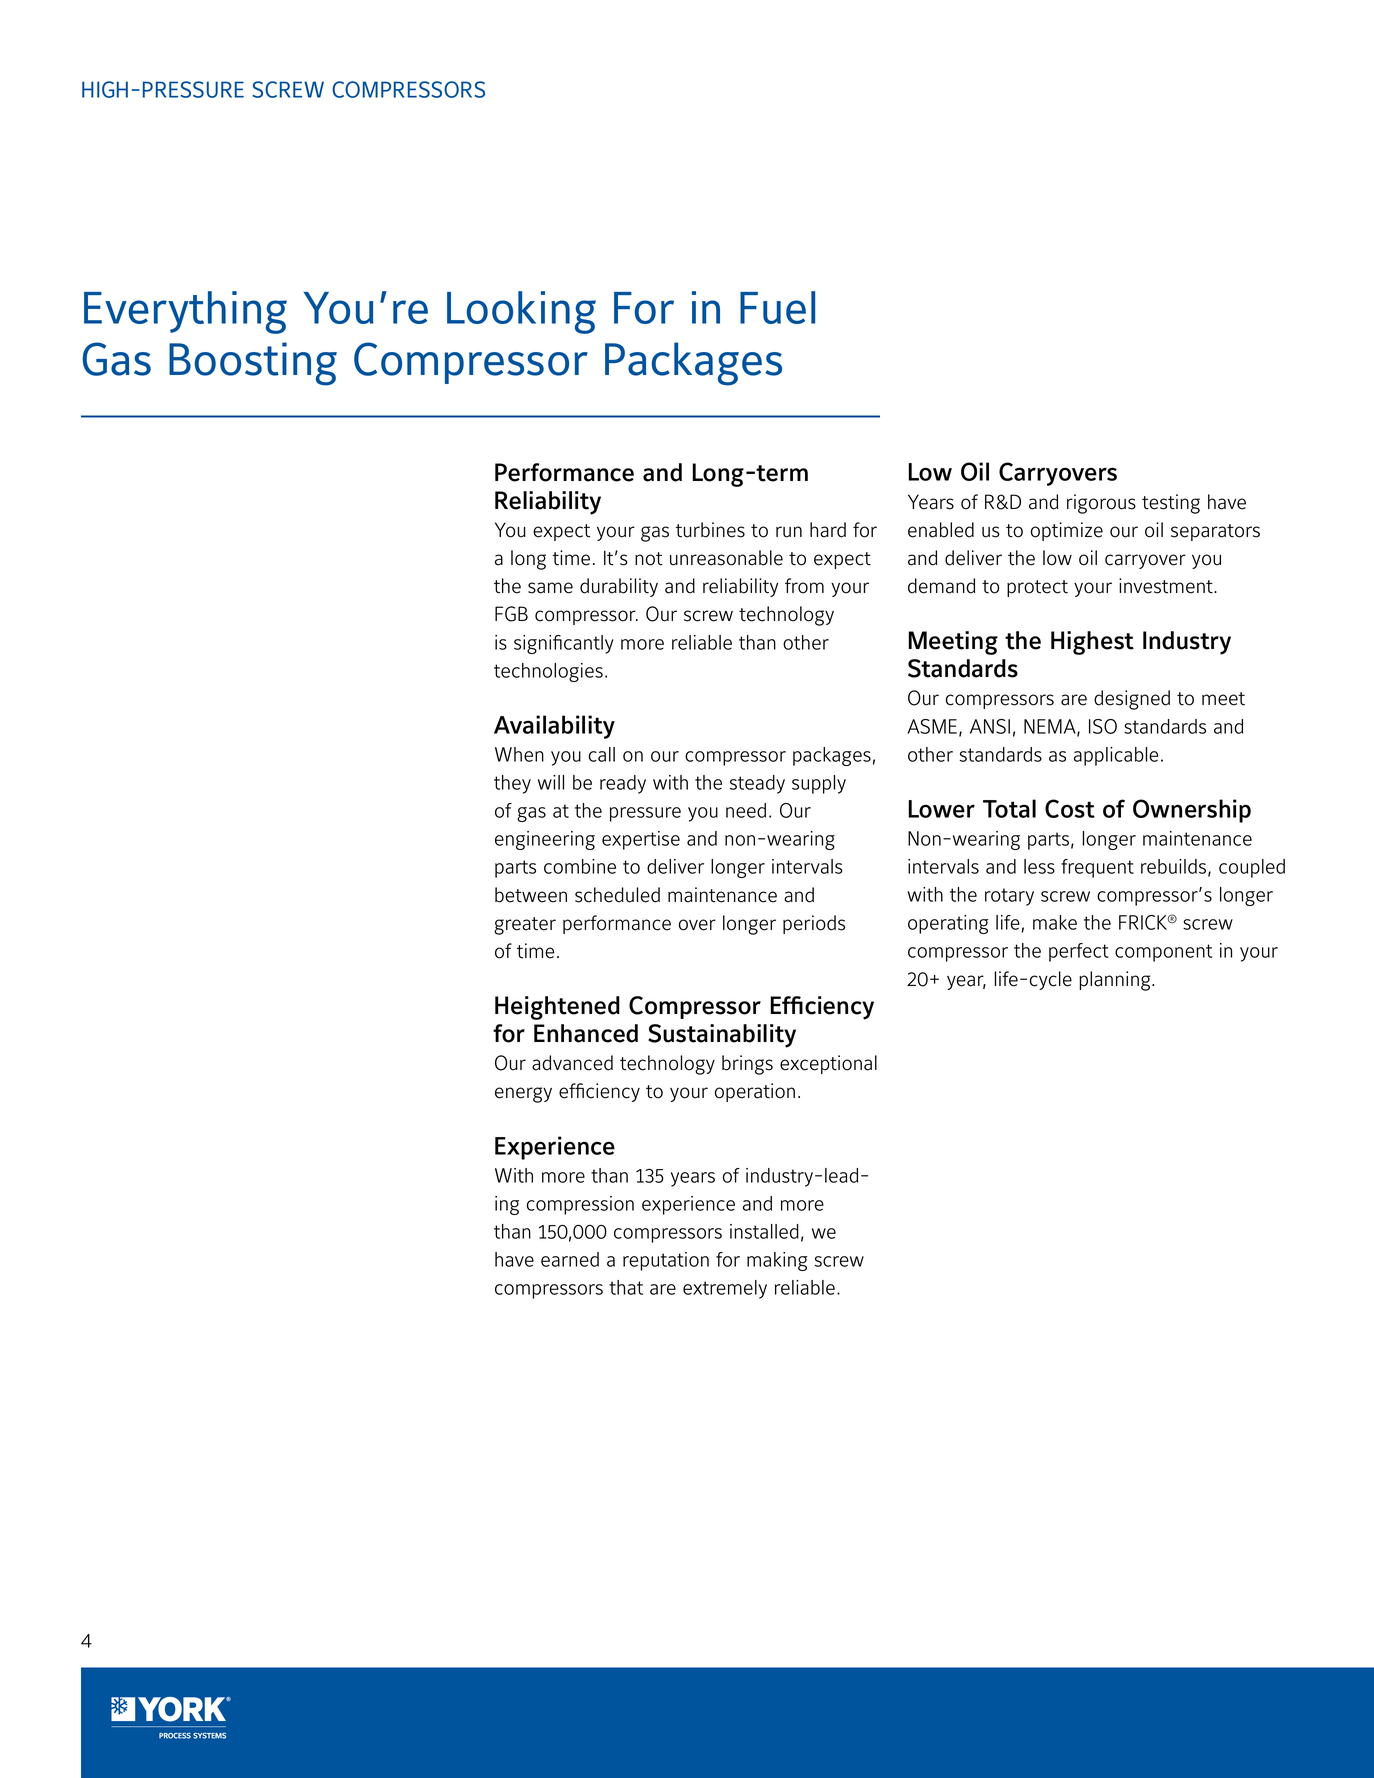 The height and width of the document is (1778, 1374). What do you see at coordinates (777, 307) in the document?
I see `Fuel` at bounding box center [777, 307].
